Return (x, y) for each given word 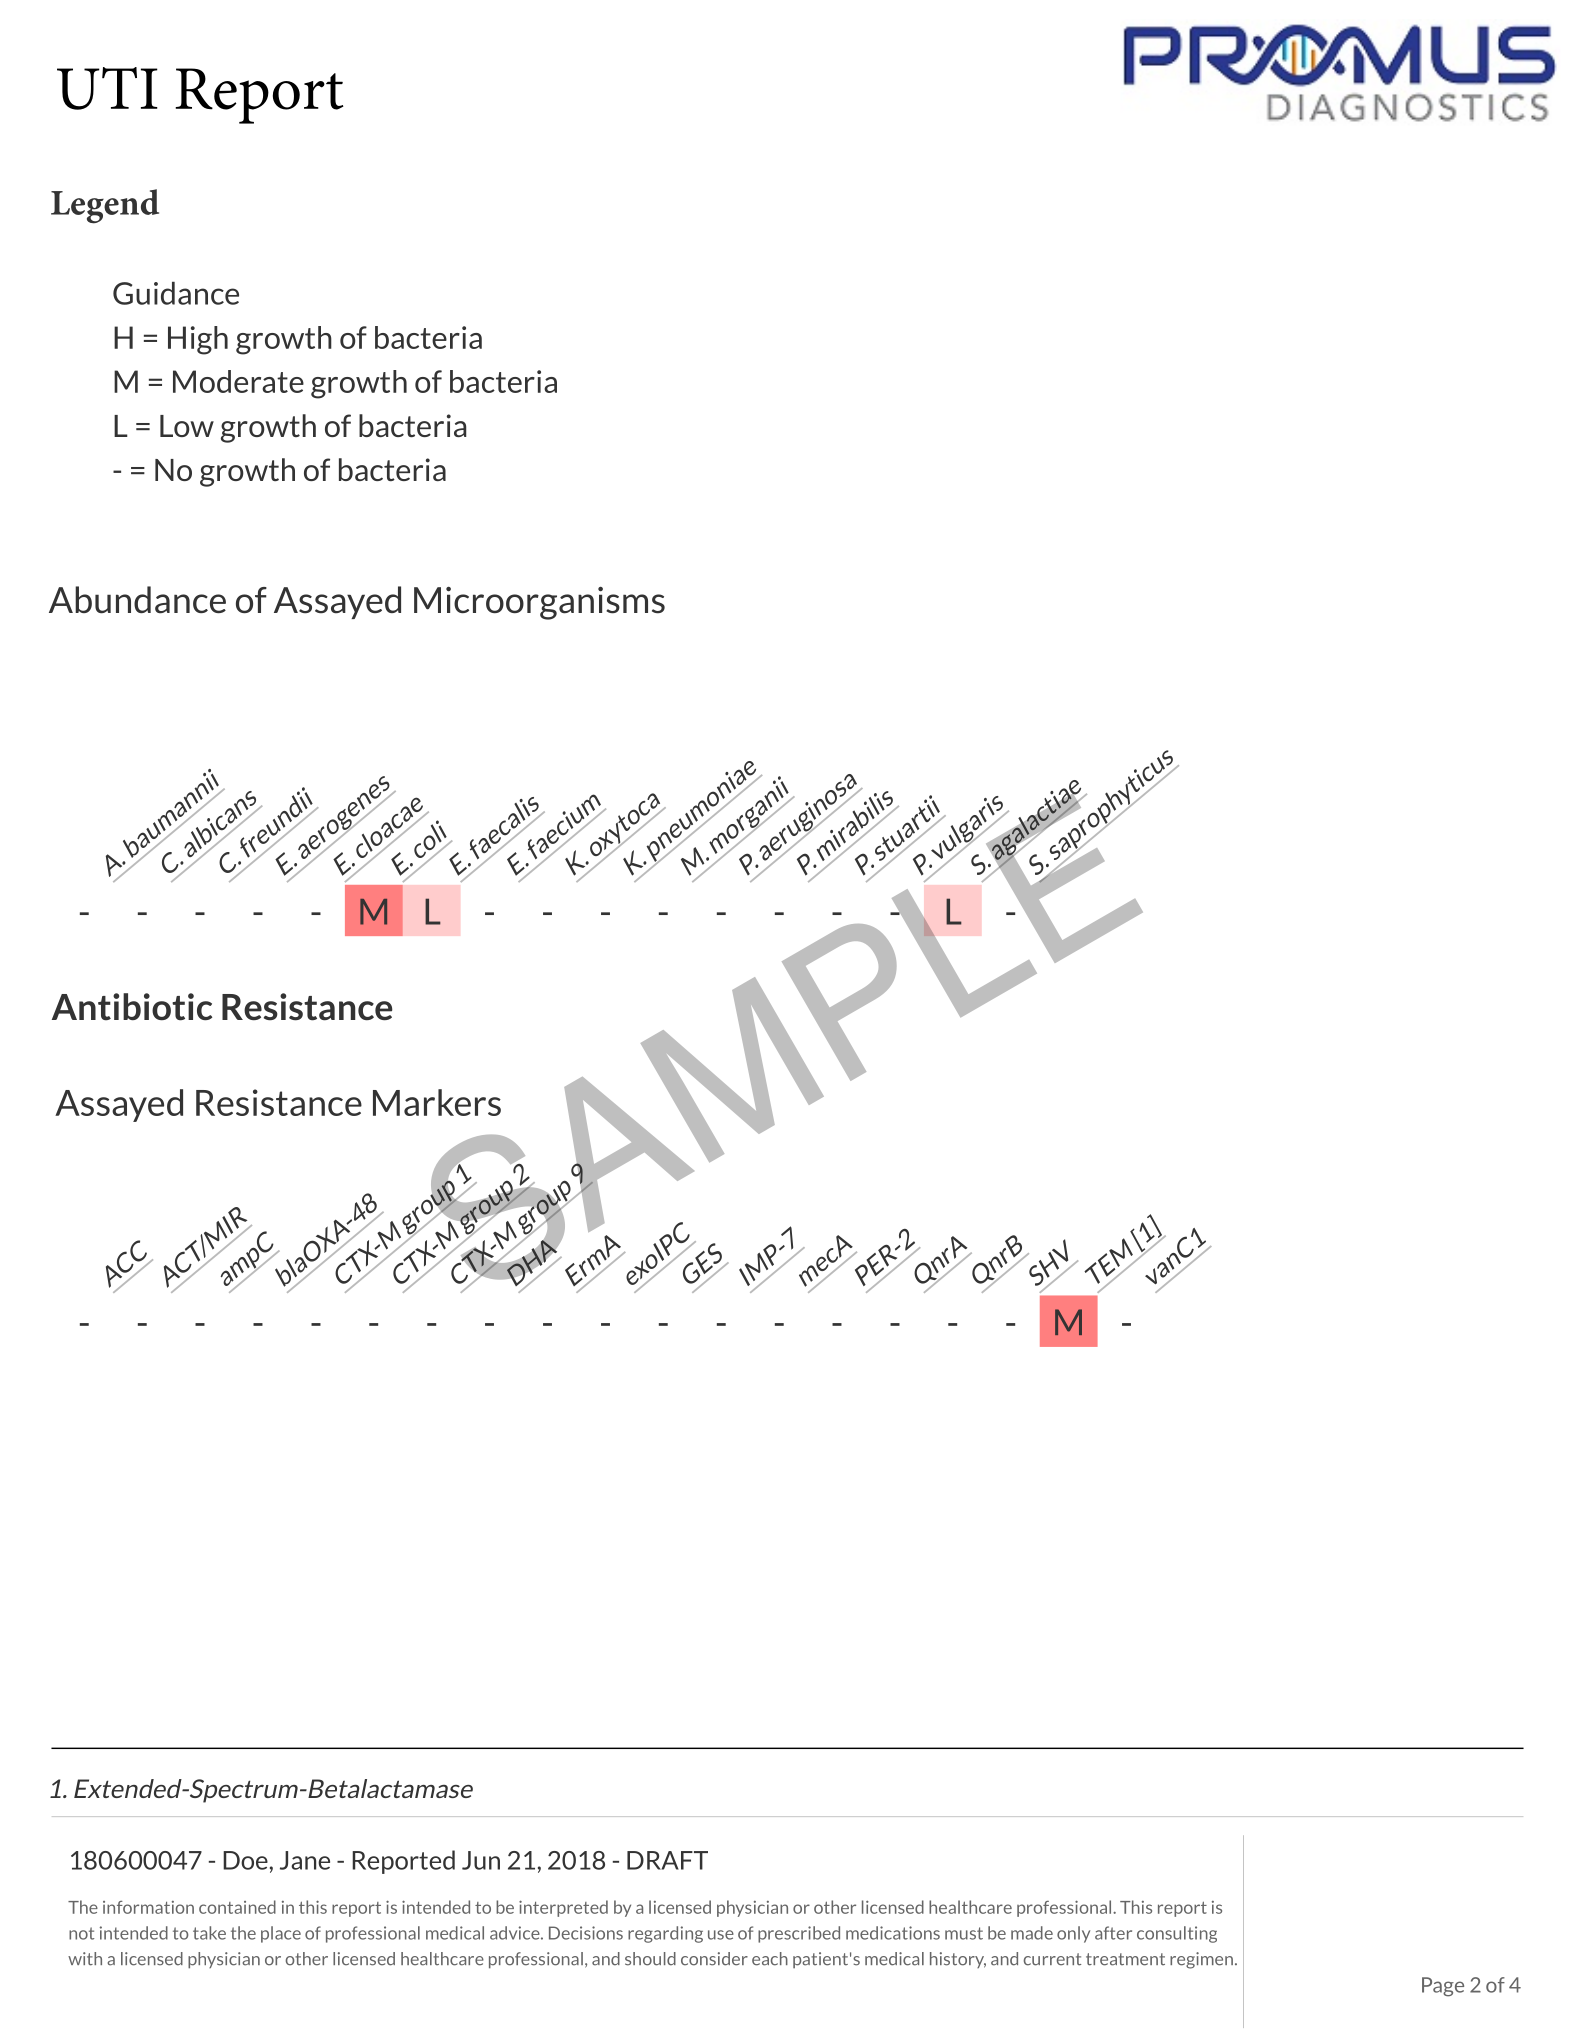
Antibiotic (132, 1007)
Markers (437, 1102)
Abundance (137, 600)
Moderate (238, 381)
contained (237, 1907)
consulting (1177, 1934)
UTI (107, 88)
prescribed (799, 1934)
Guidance (176, 293)
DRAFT (667, 1860)
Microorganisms (539, 603)
